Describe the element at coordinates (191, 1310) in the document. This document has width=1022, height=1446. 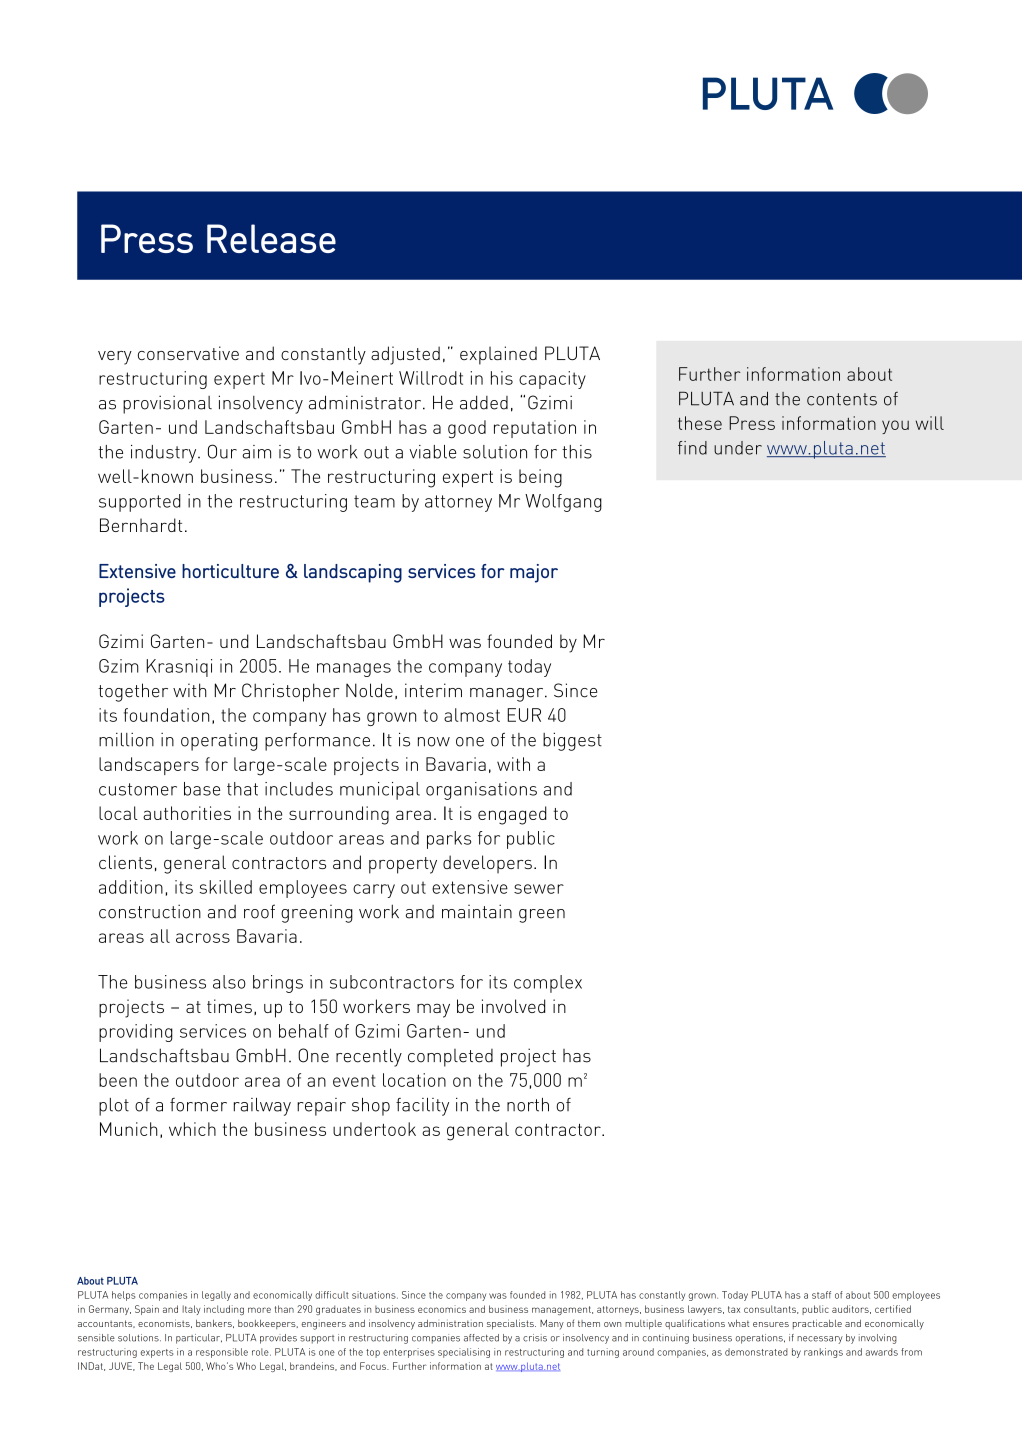
I see `Italy` at that location.
